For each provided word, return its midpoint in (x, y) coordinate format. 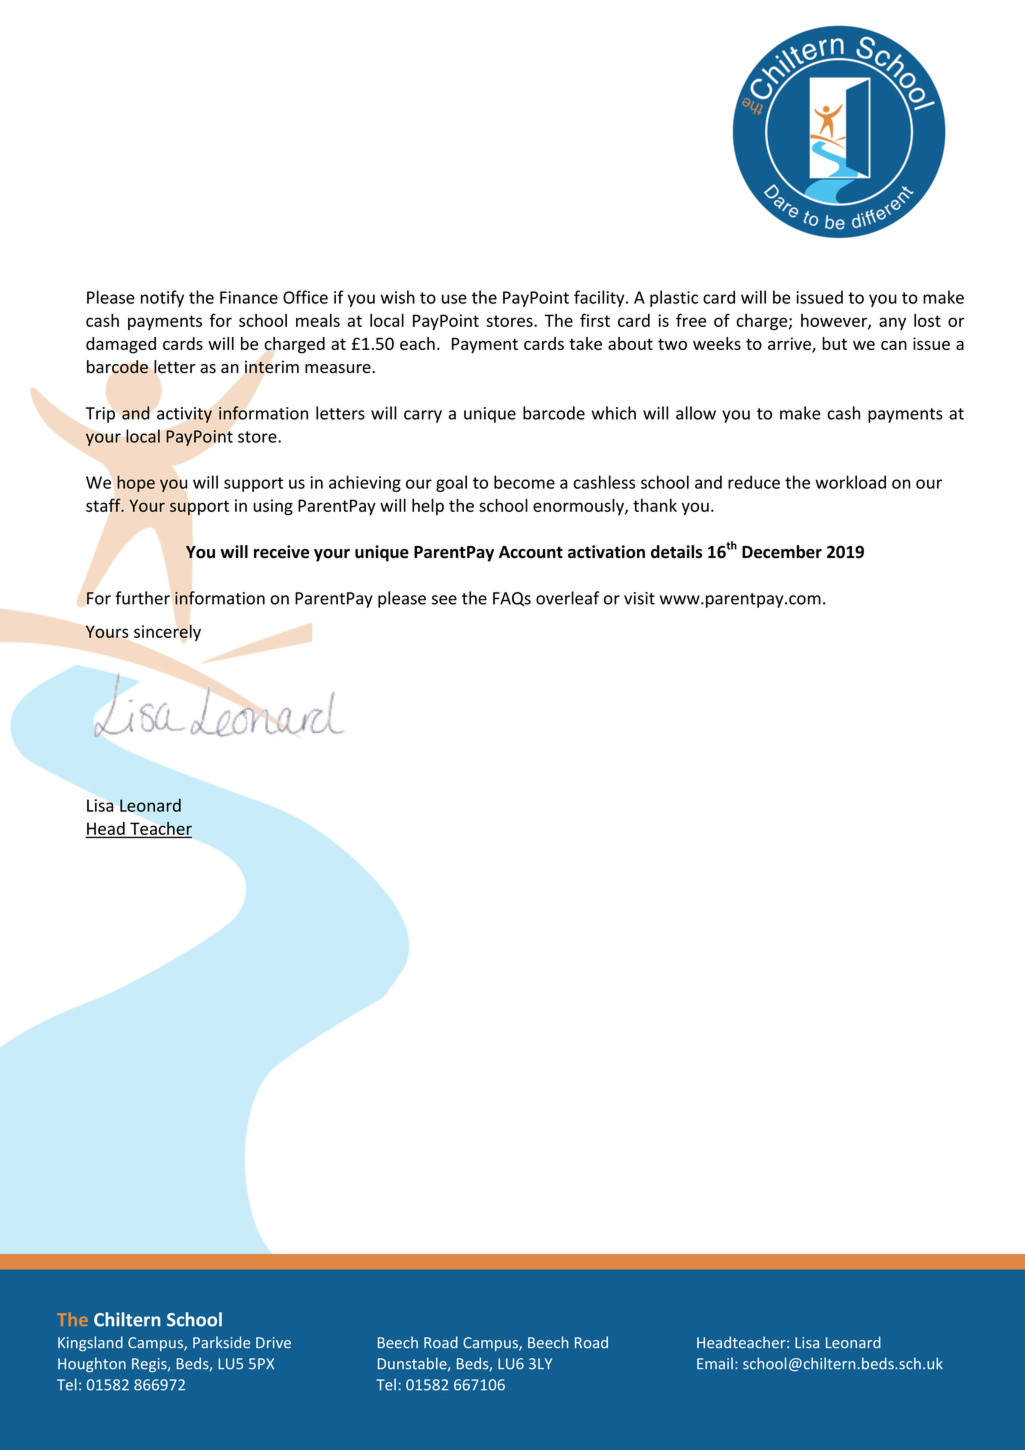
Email (715, 1363)
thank (655, 505)
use (454, 299)
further (142, 598)
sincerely (167, 633)
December (782, 552)
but (834, 343)
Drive (273, 1343)
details (676, 552)
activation (606, 552)
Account (531, 552)
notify (162, 298)
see (444, 600)
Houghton (92, 1365)
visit (639, 598)
